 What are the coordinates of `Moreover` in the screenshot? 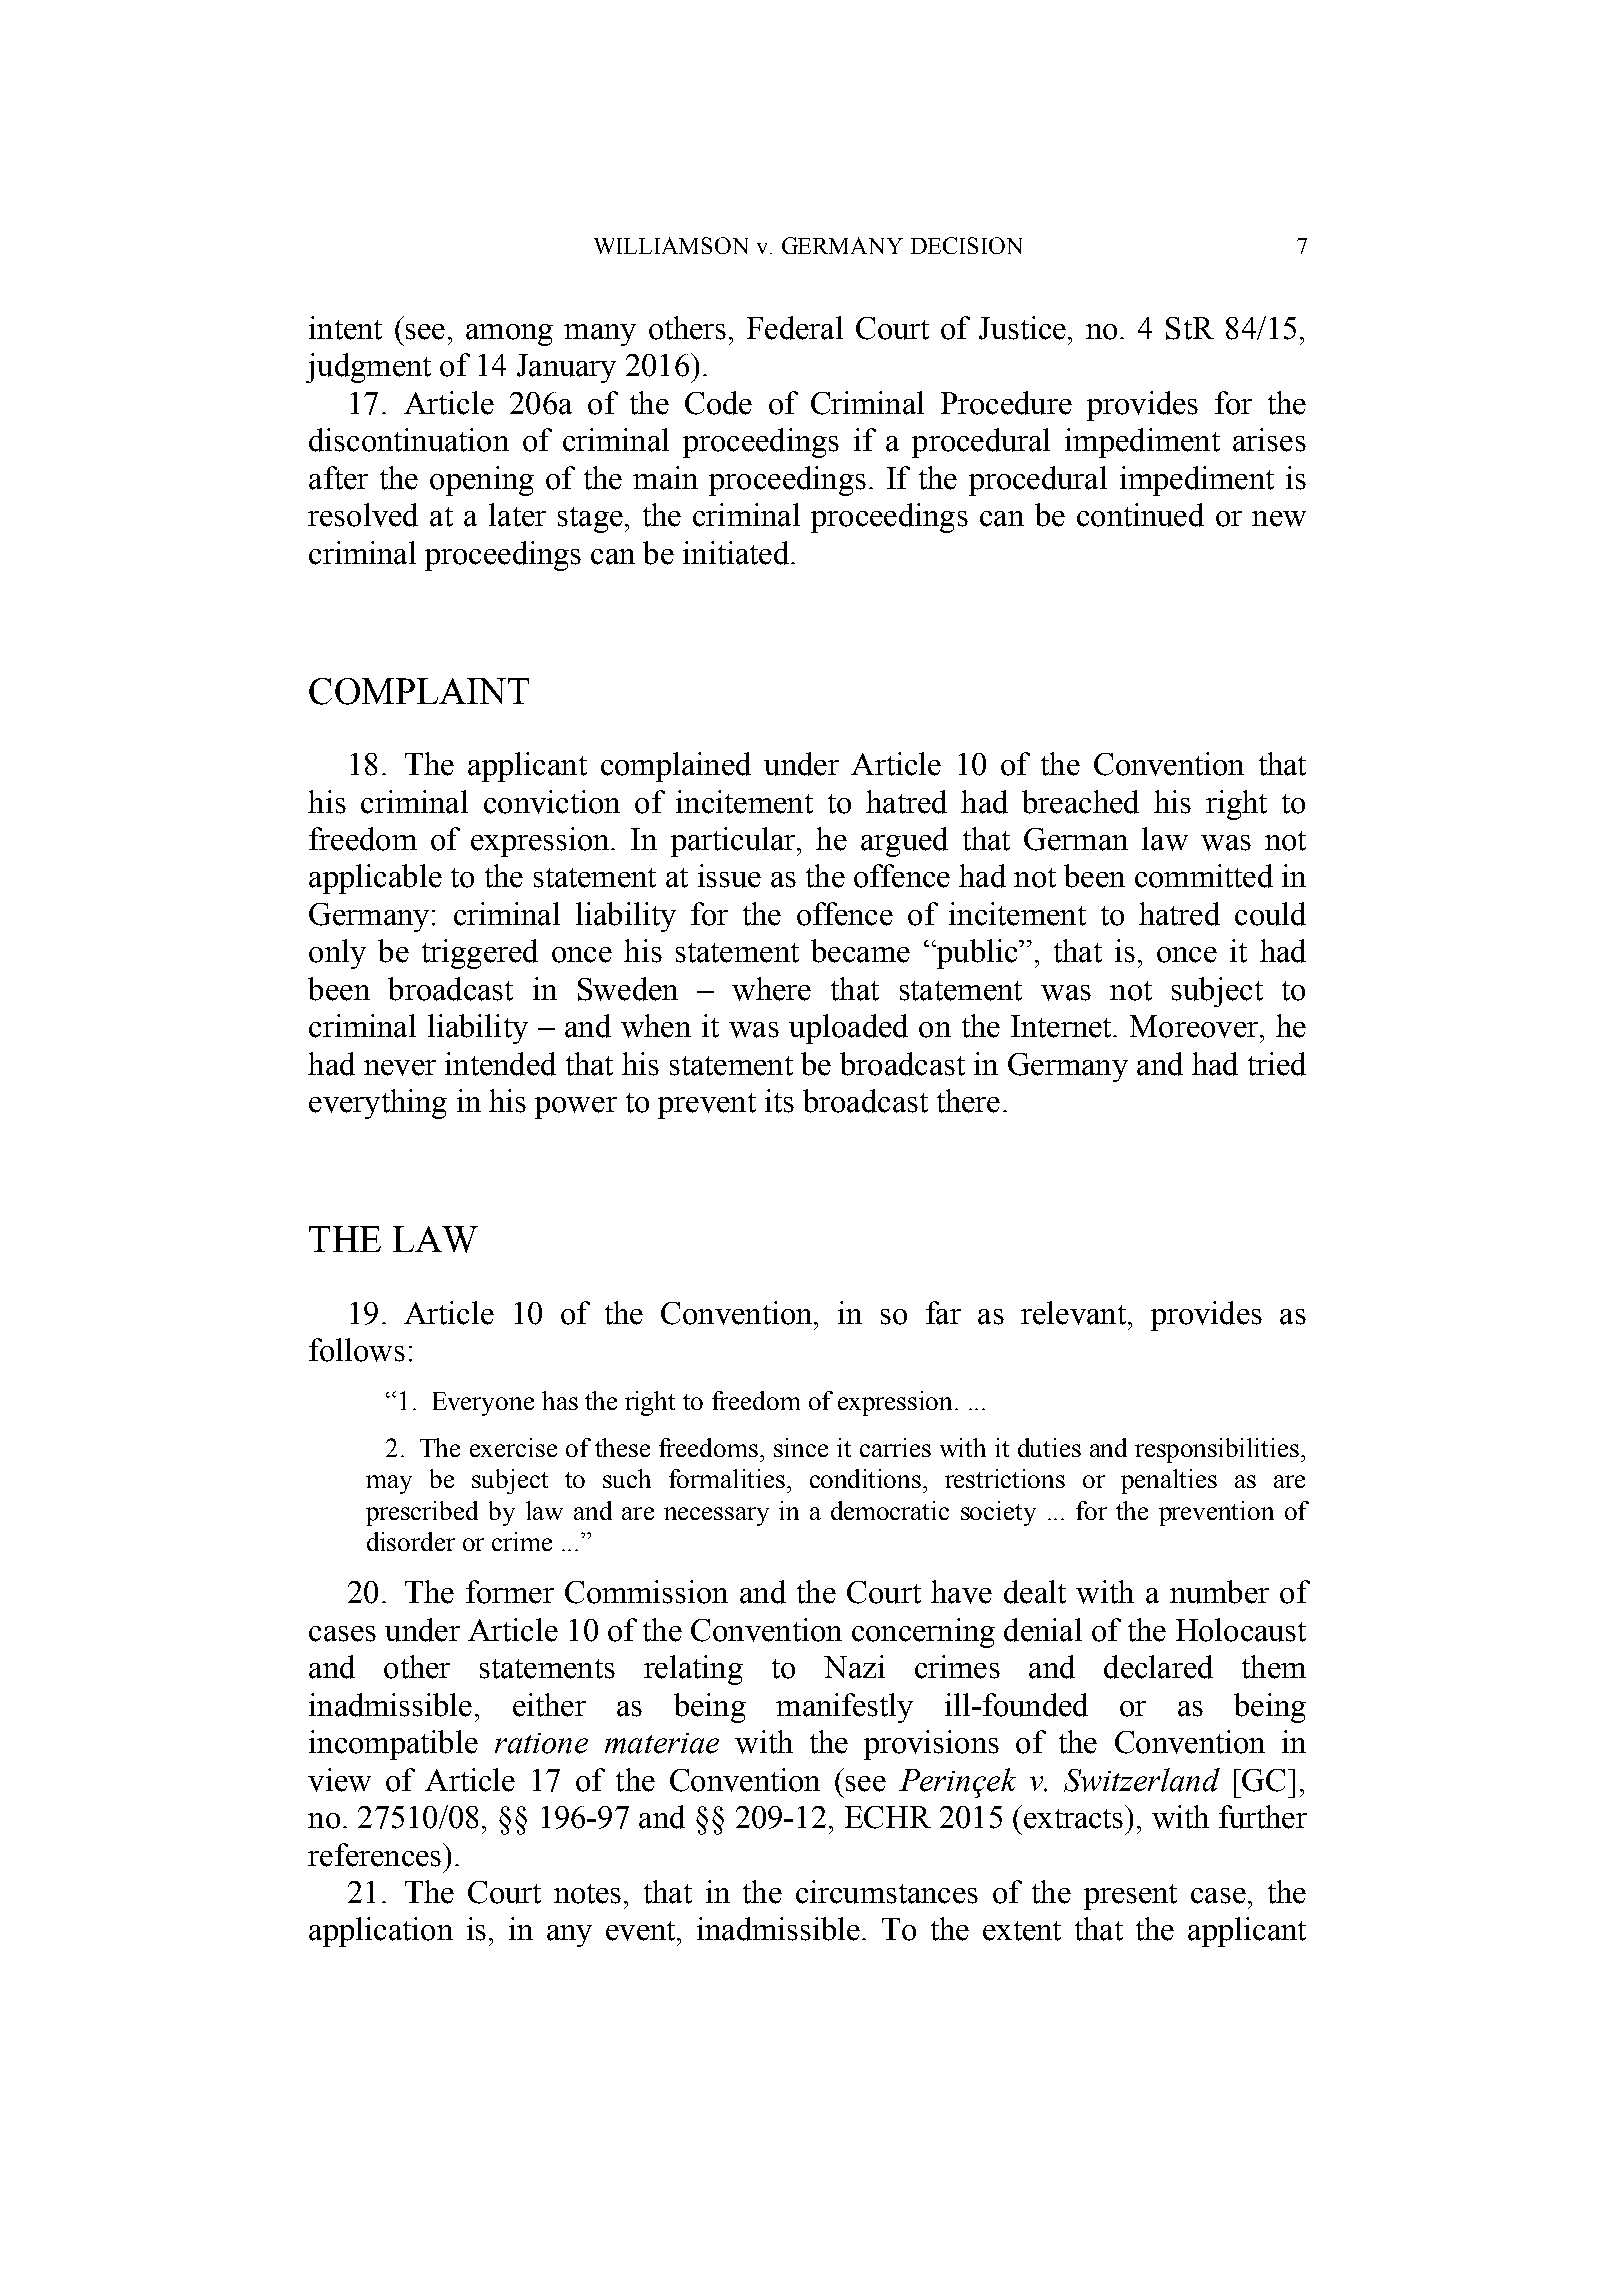 It's located at (1194, 1026).
